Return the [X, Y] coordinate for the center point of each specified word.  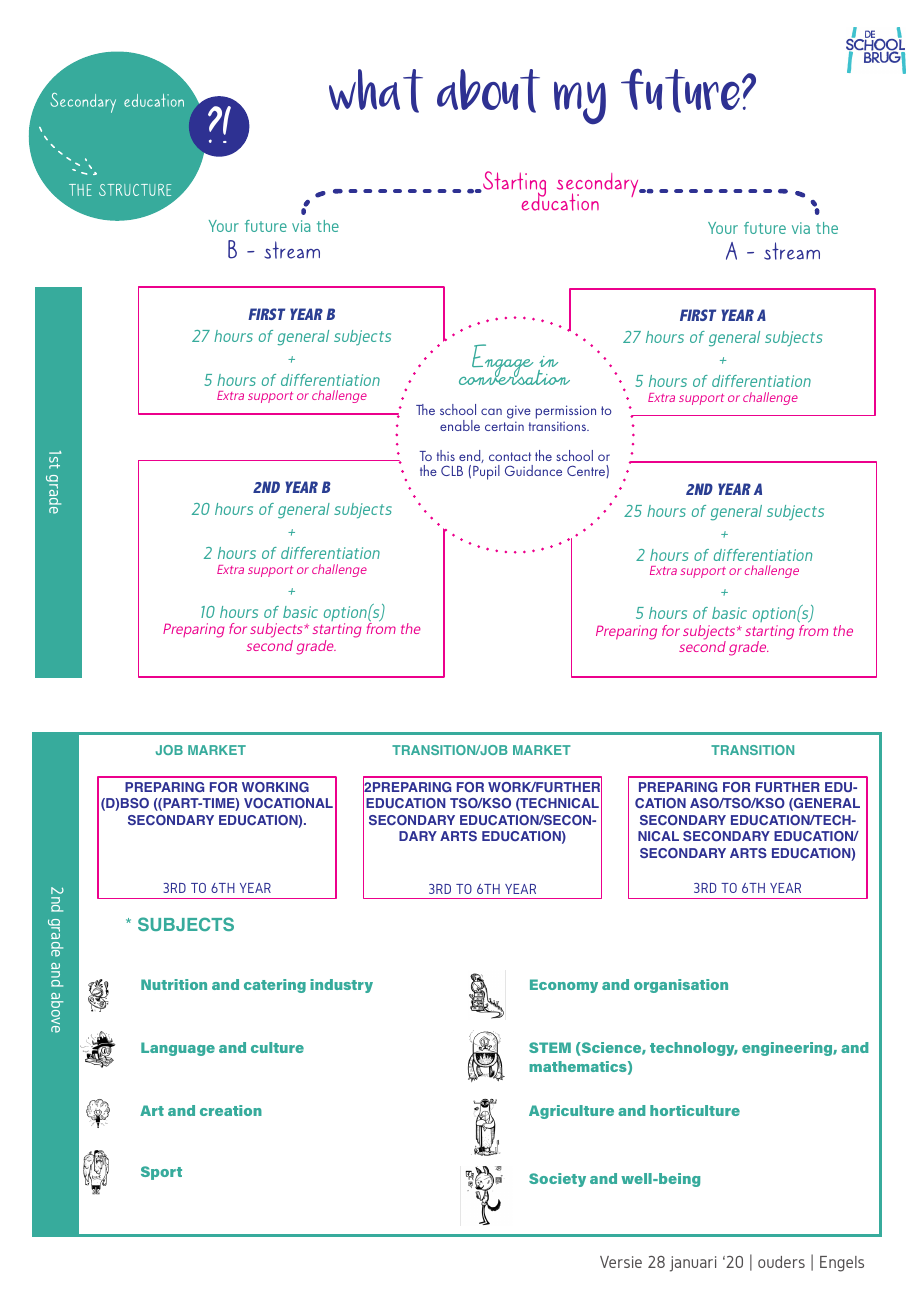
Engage [501, 362]
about [488, 91]
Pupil [486, 472]
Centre [587, 471]
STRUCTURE [135, 190]
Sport [161, 1173]
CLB [452, 470]
